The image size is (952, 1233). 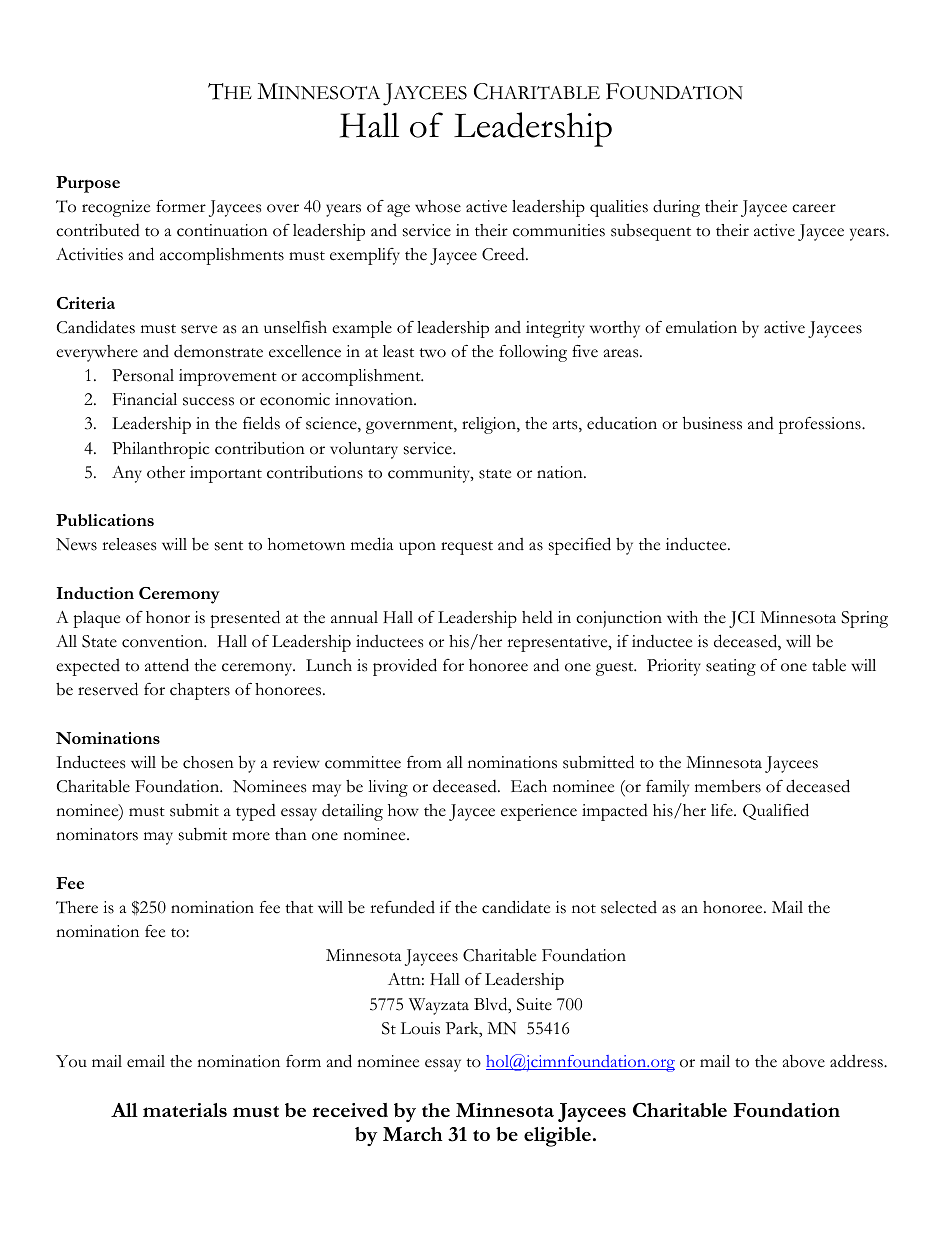 What do you see at coordinates (167, 665) in the image?
I see `attend` at bounding box center [167, 665].
